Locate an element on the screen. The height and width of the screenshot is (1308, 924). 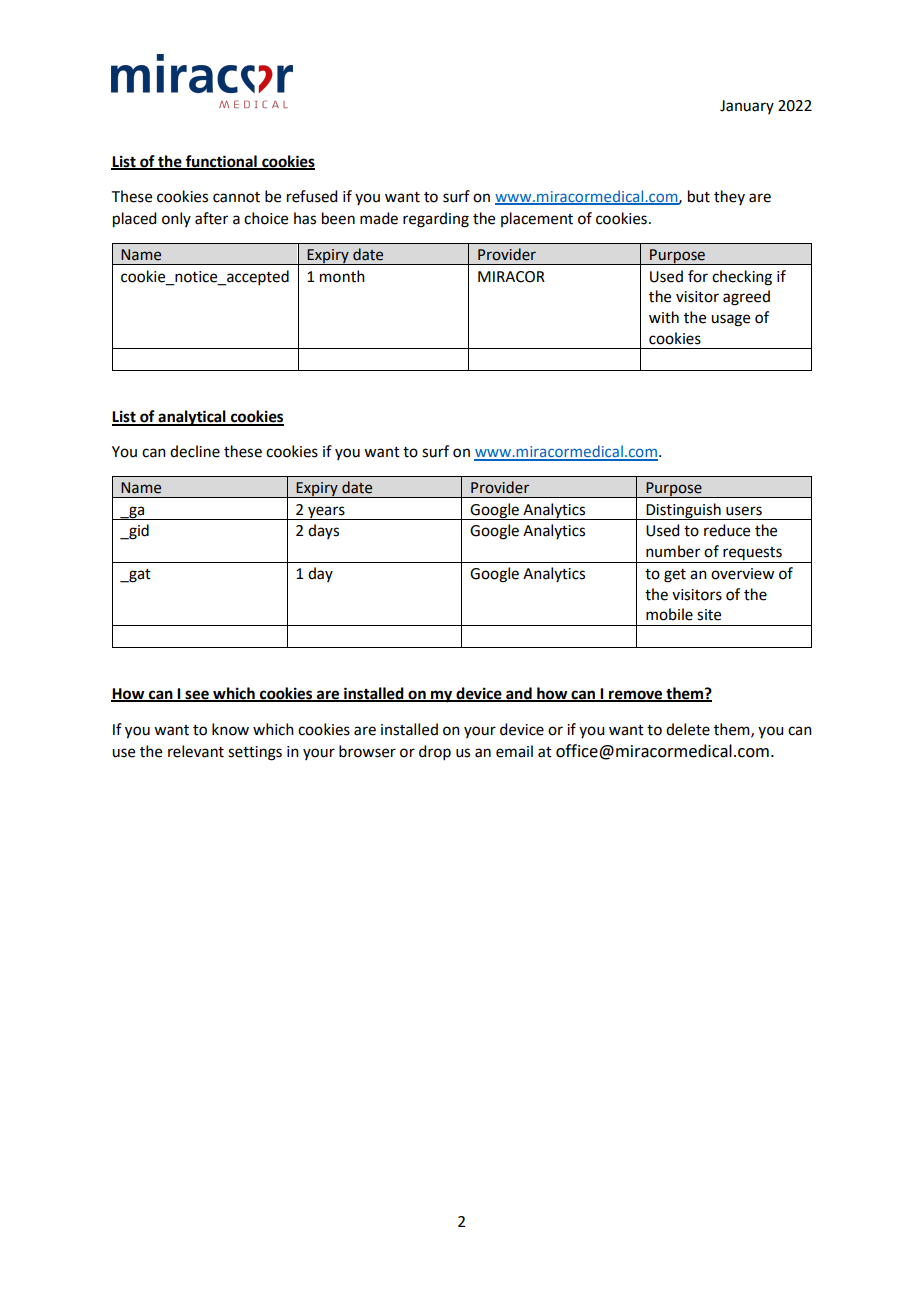
made is located at coordinates (379, 218).
